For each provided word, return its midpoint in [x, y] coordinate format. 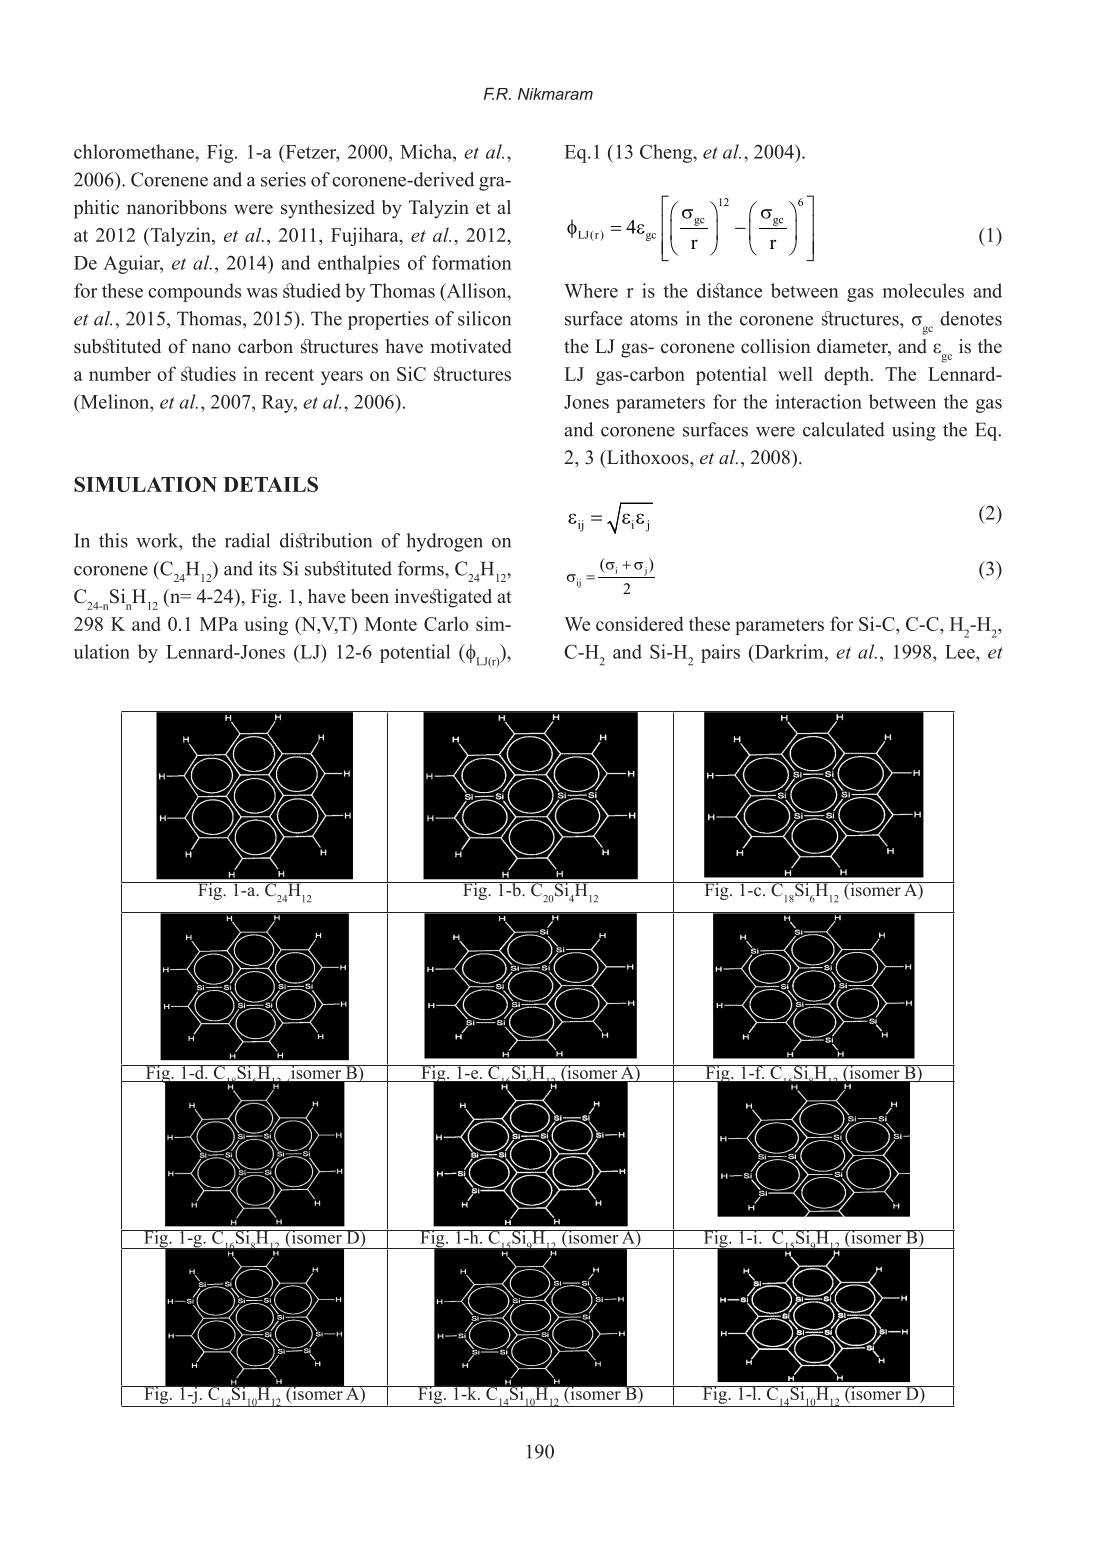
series [283, 179]
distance [729, 290]
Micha [427, 151]
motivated [471, 346]
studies [208, 373]
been [370, 596]
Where [591, 290]
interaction [818, 401]
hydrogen [444, 542]
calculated [844, 429]
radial [247, 540]
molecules [923, 290]
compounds [194, 292]
